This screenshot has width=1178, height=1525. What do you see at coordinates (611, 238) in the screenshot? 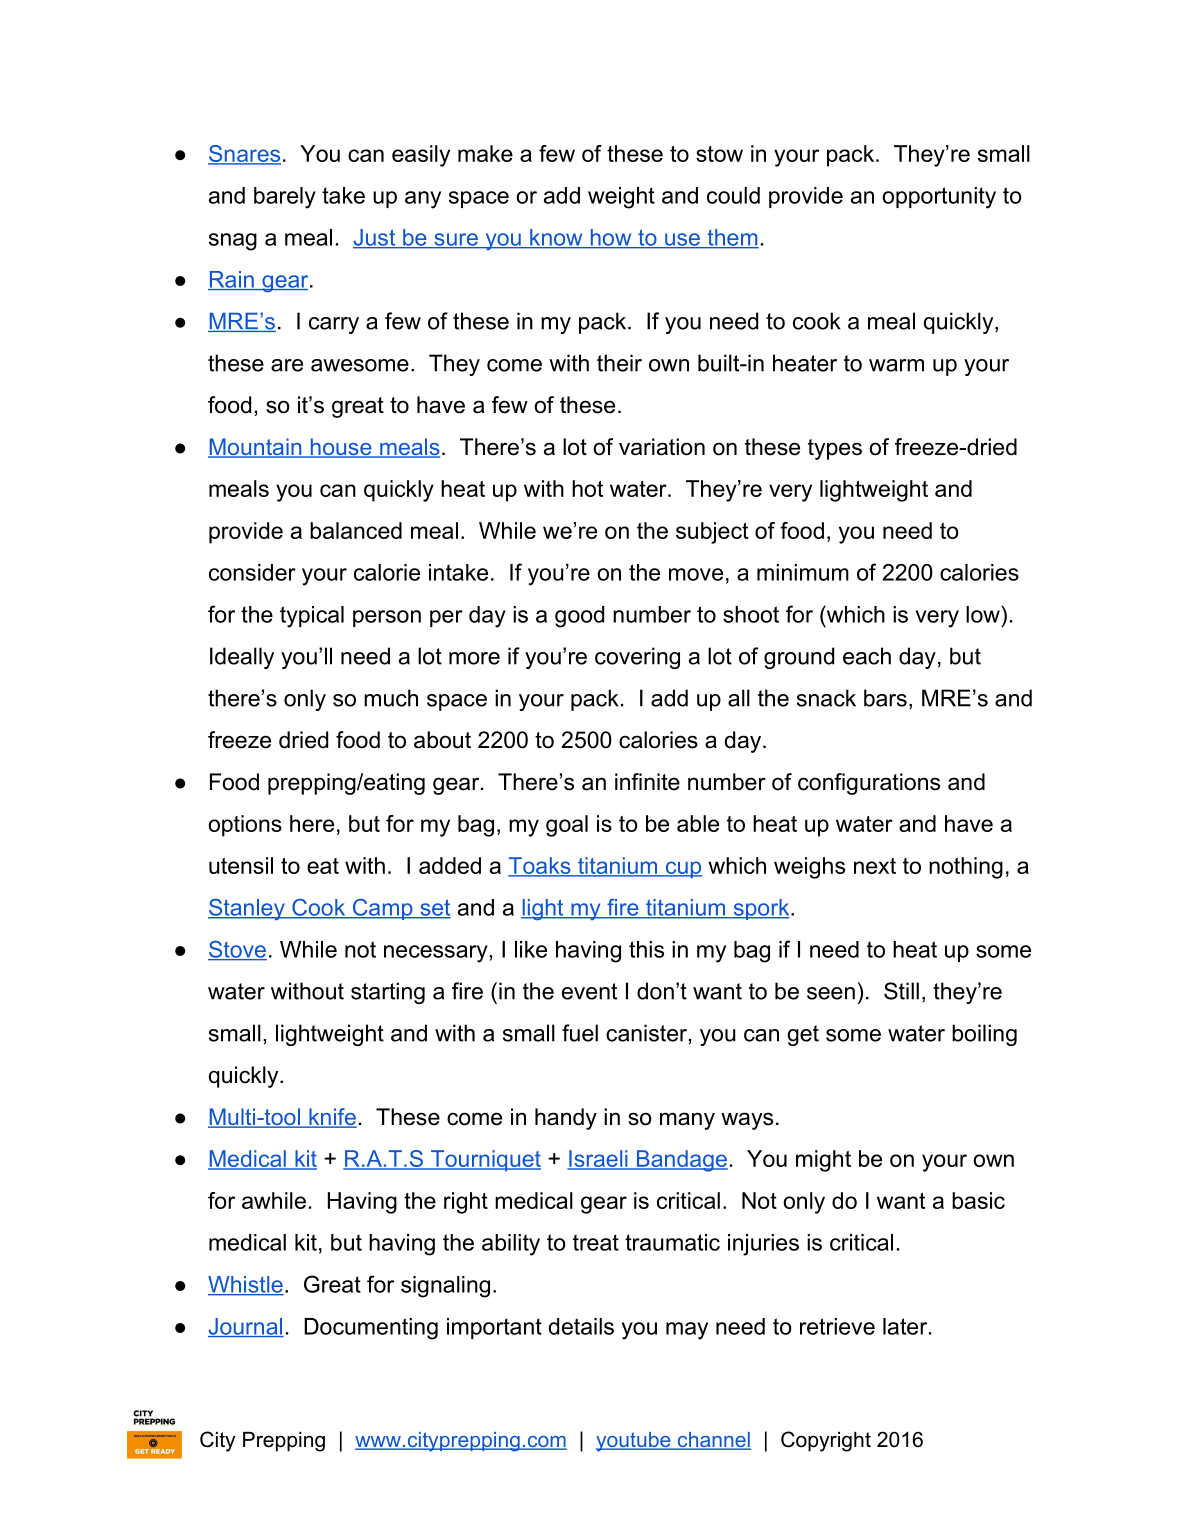
I see `how` at bounding box center [611, 238].
